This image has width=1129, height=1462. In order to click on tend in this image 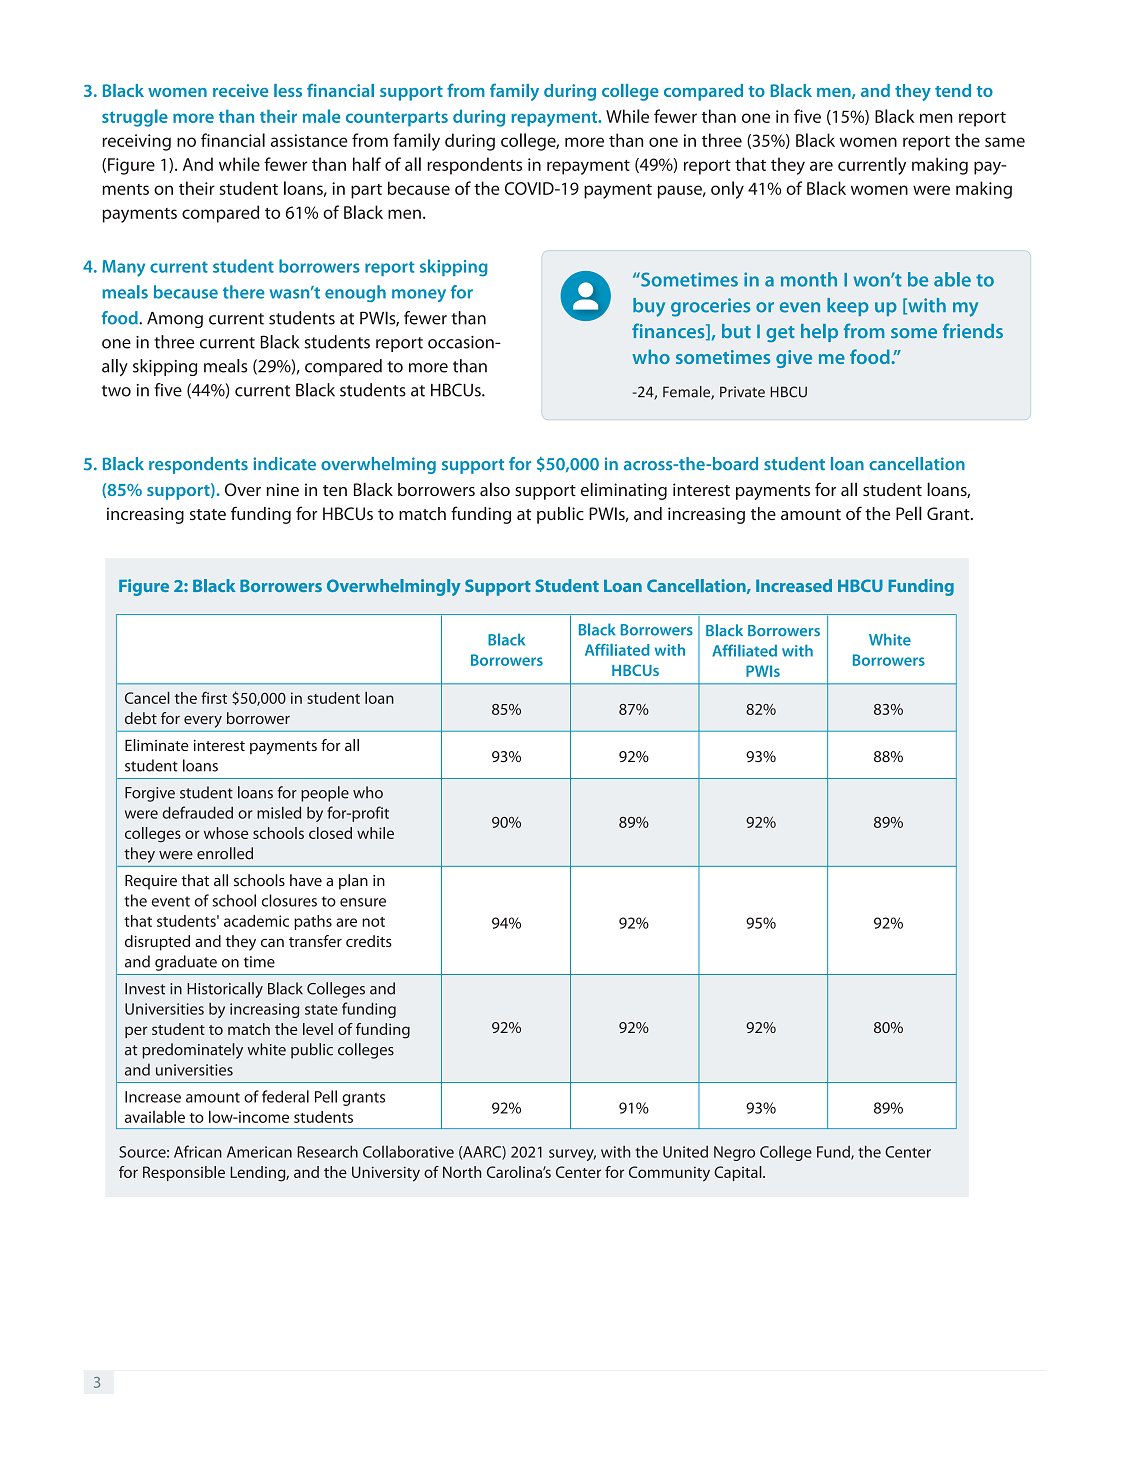, I will do `click(953, 90)`.
